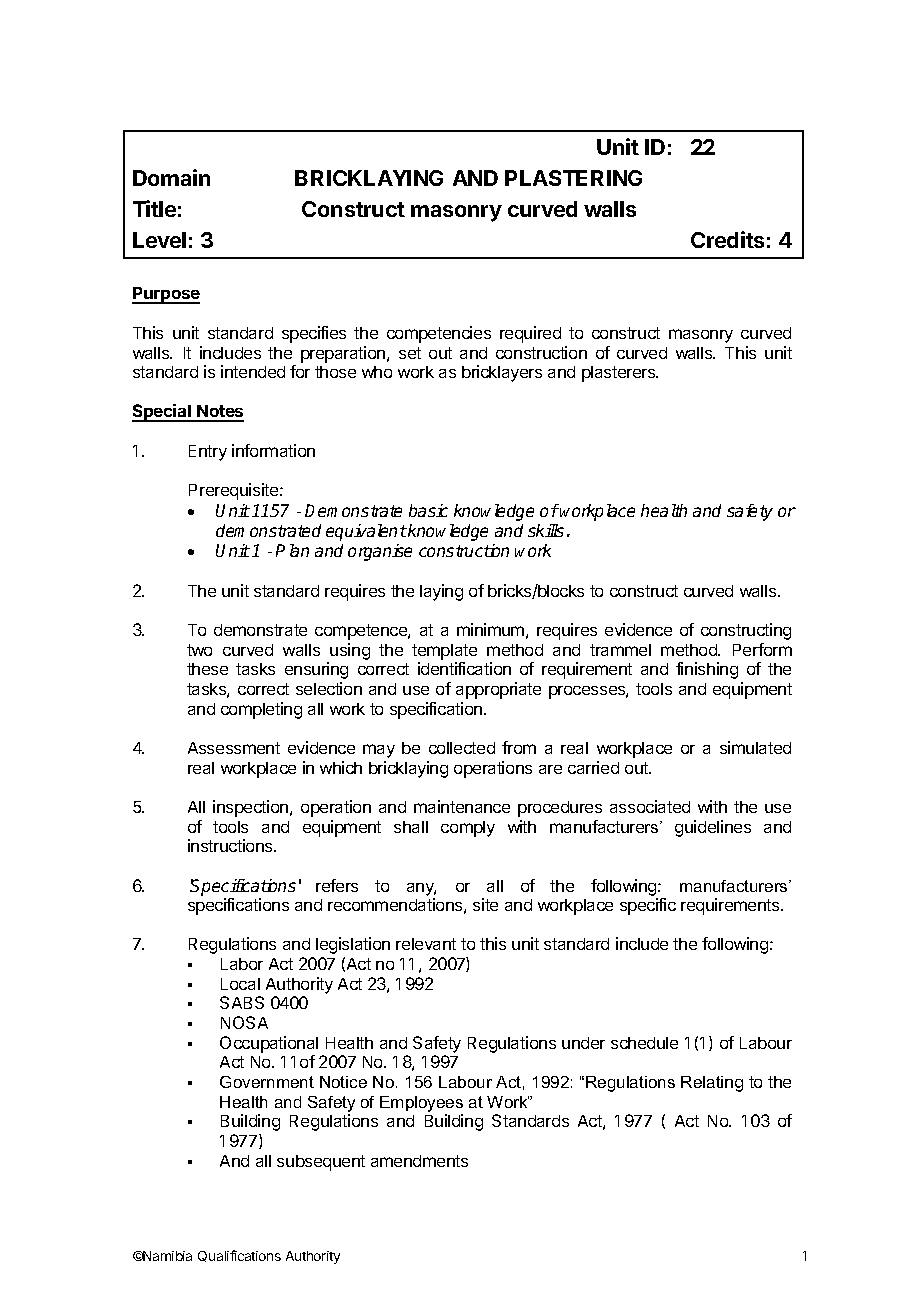  I want to click on collected, so click(462, 748).
